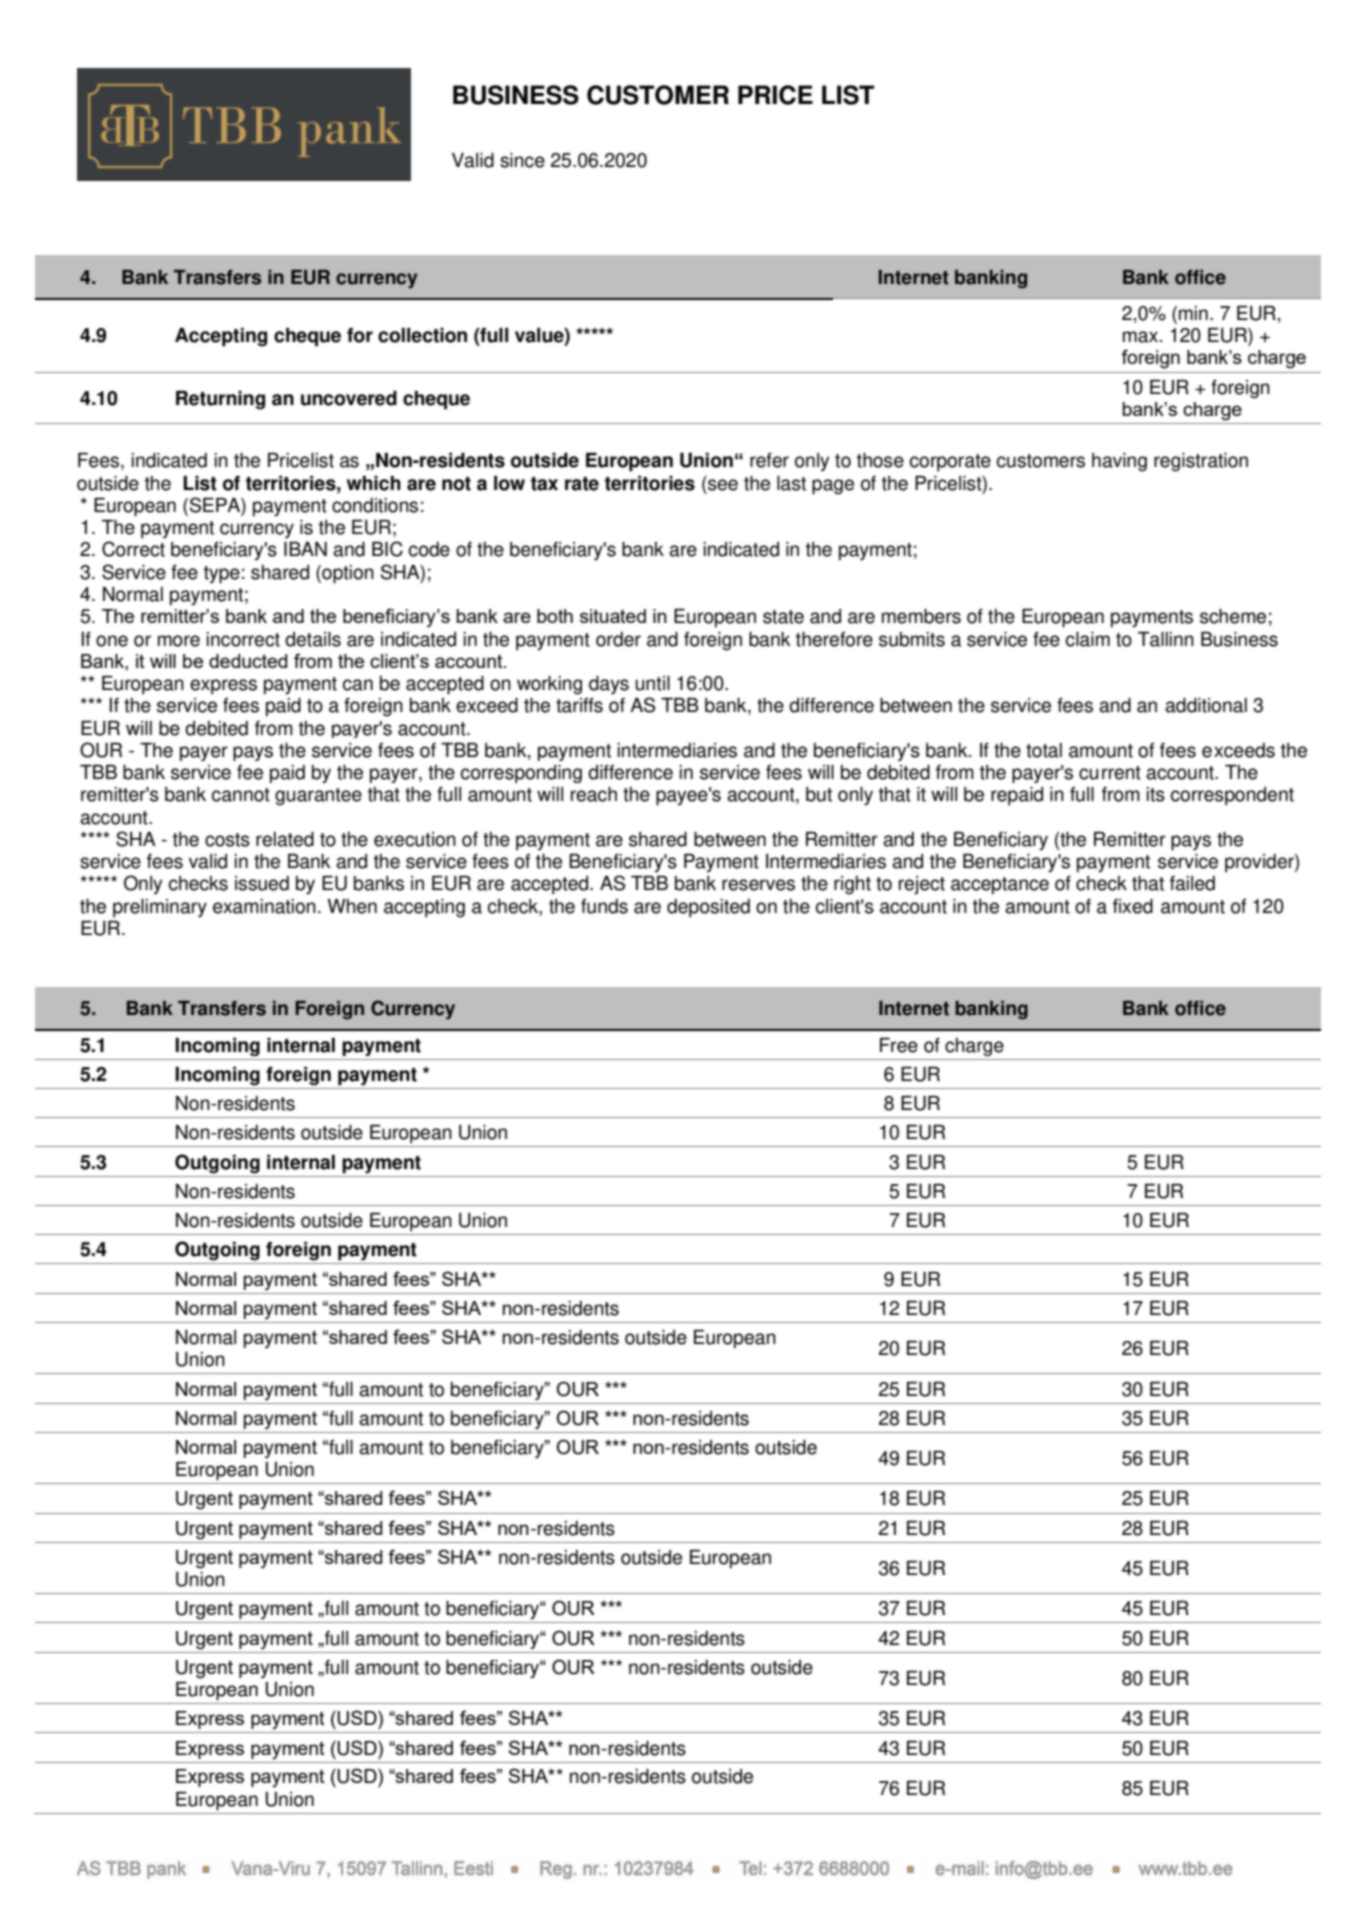 This document has height=1918, width=1356. Describe the element at coordinates (1133, 906) in the document. I see `fixed` at that location.
